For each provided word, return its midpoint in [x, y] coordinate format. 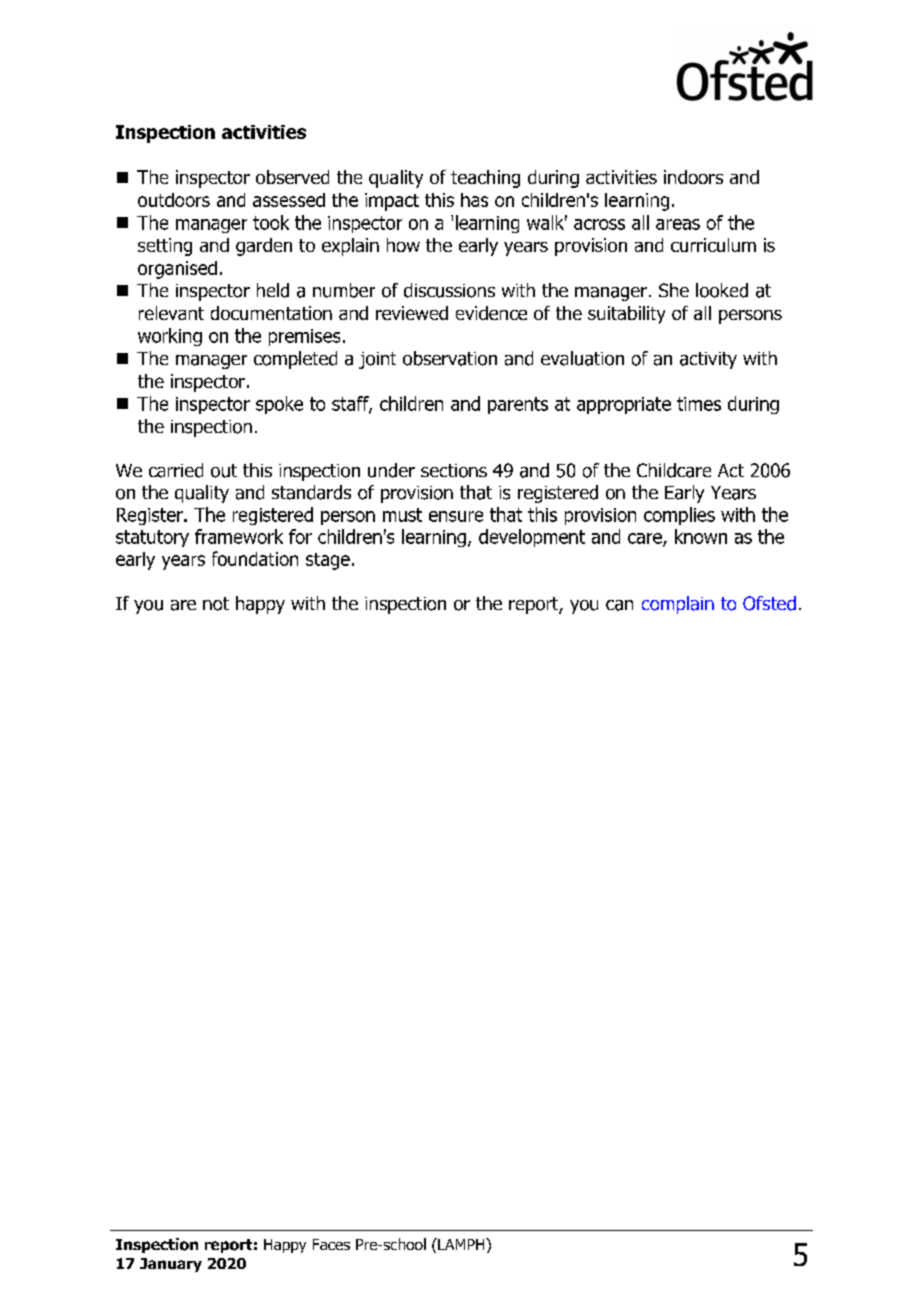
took [271, 222]
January [171, 1265]
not [216, 604]
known [701, 536]
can [619, 605]
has [474, 200]
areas [678, 224]
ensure [456, 516]
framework [239, 536]
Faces [331, 1244]
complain [678, 605]
